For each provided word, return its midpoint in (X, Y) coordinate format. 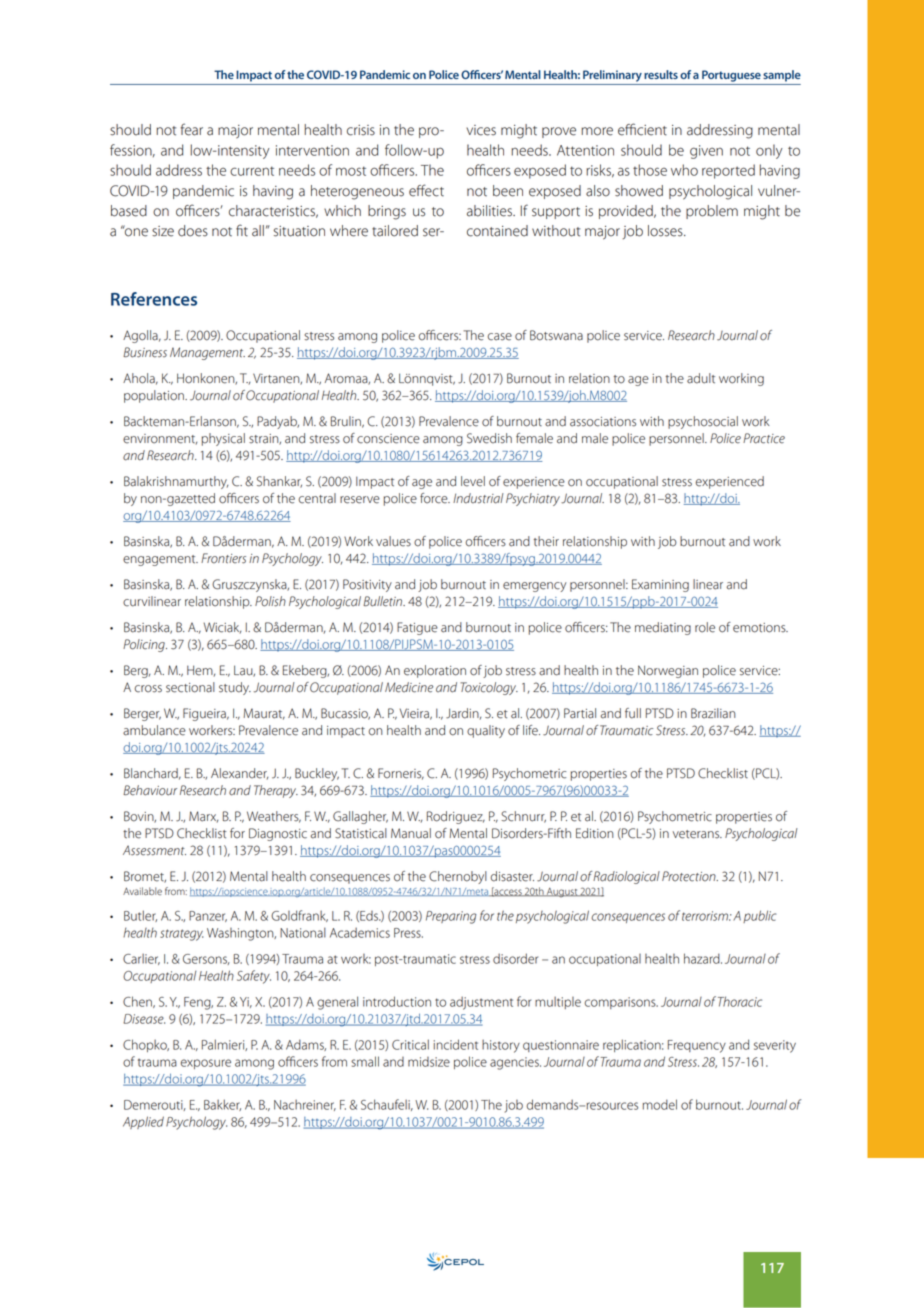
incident (456, 1044)
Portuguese (731, 76)
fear (192, 129)
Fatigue (417, 628)
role (705, 627)
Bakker (222, 1105)
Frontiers (223, 558)
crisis (361, 130)
